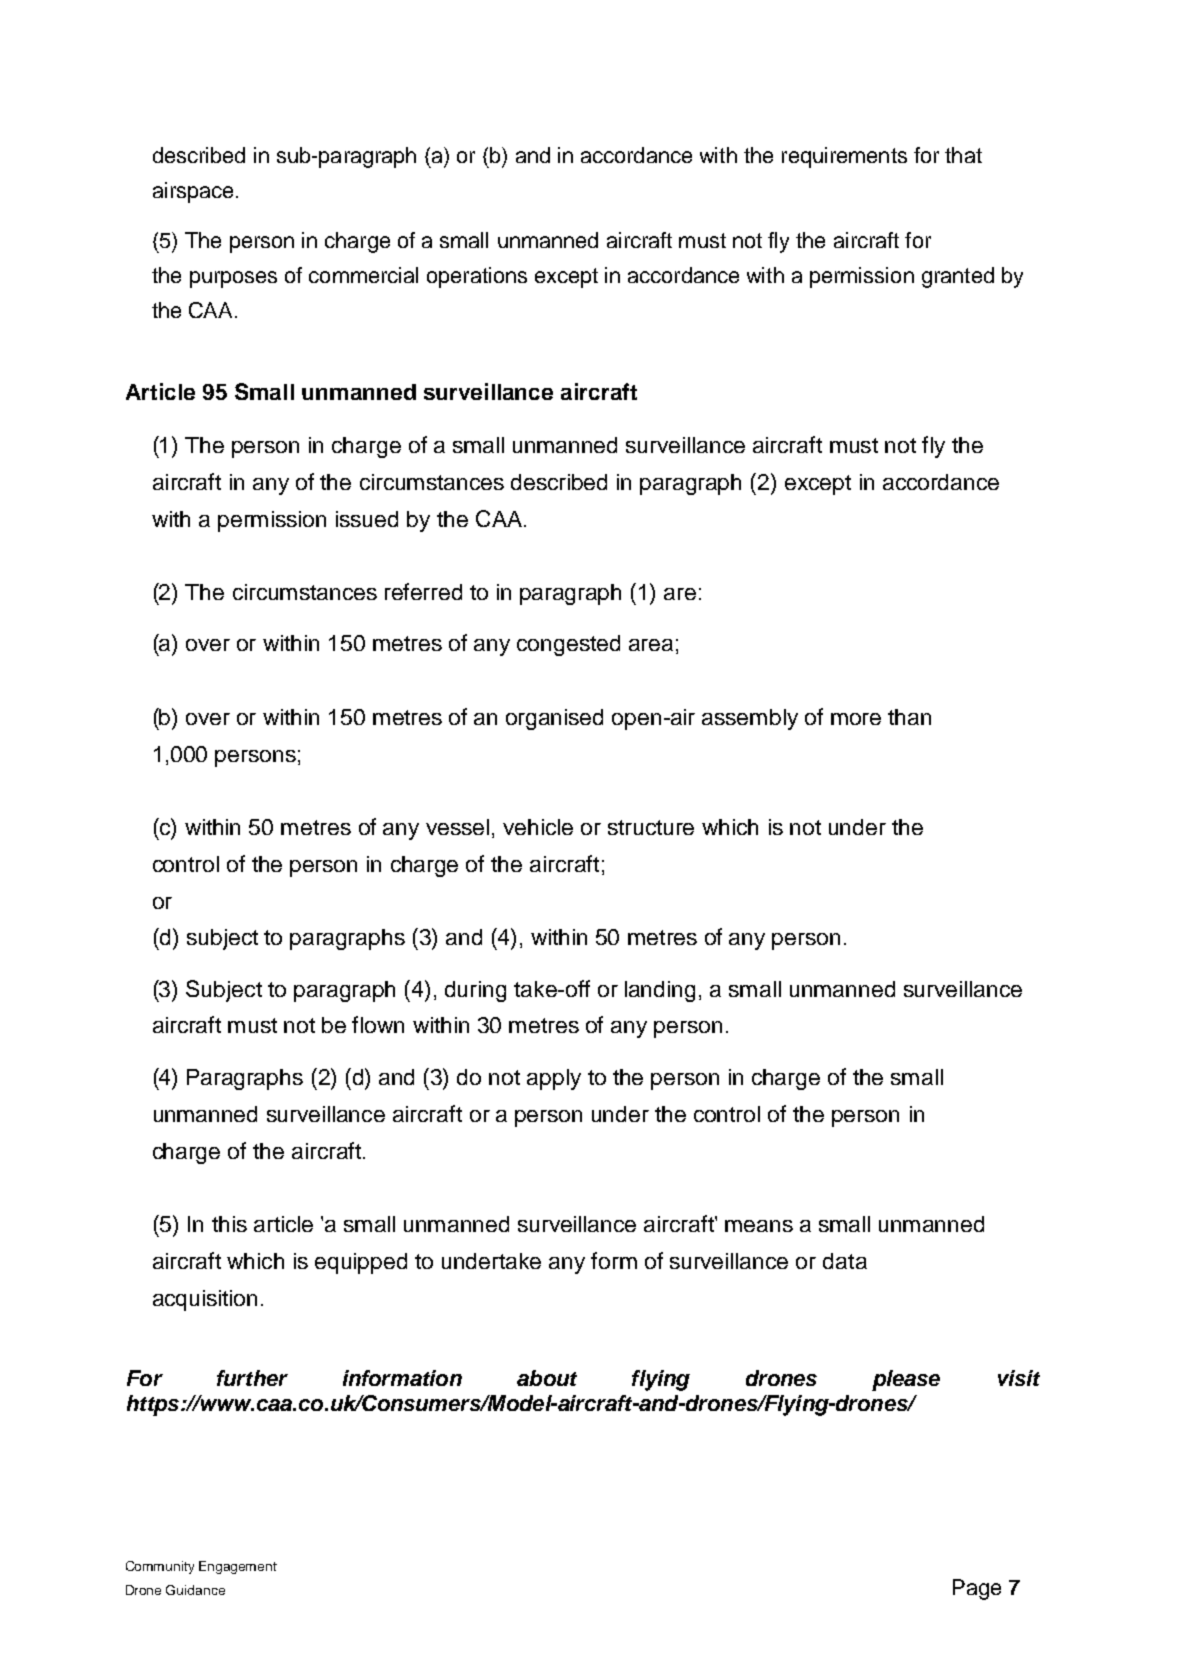 The width and height of the page is (1181, 1670). Describe the element at coordinates (909, 717) in the page. I see `than` at that location.
